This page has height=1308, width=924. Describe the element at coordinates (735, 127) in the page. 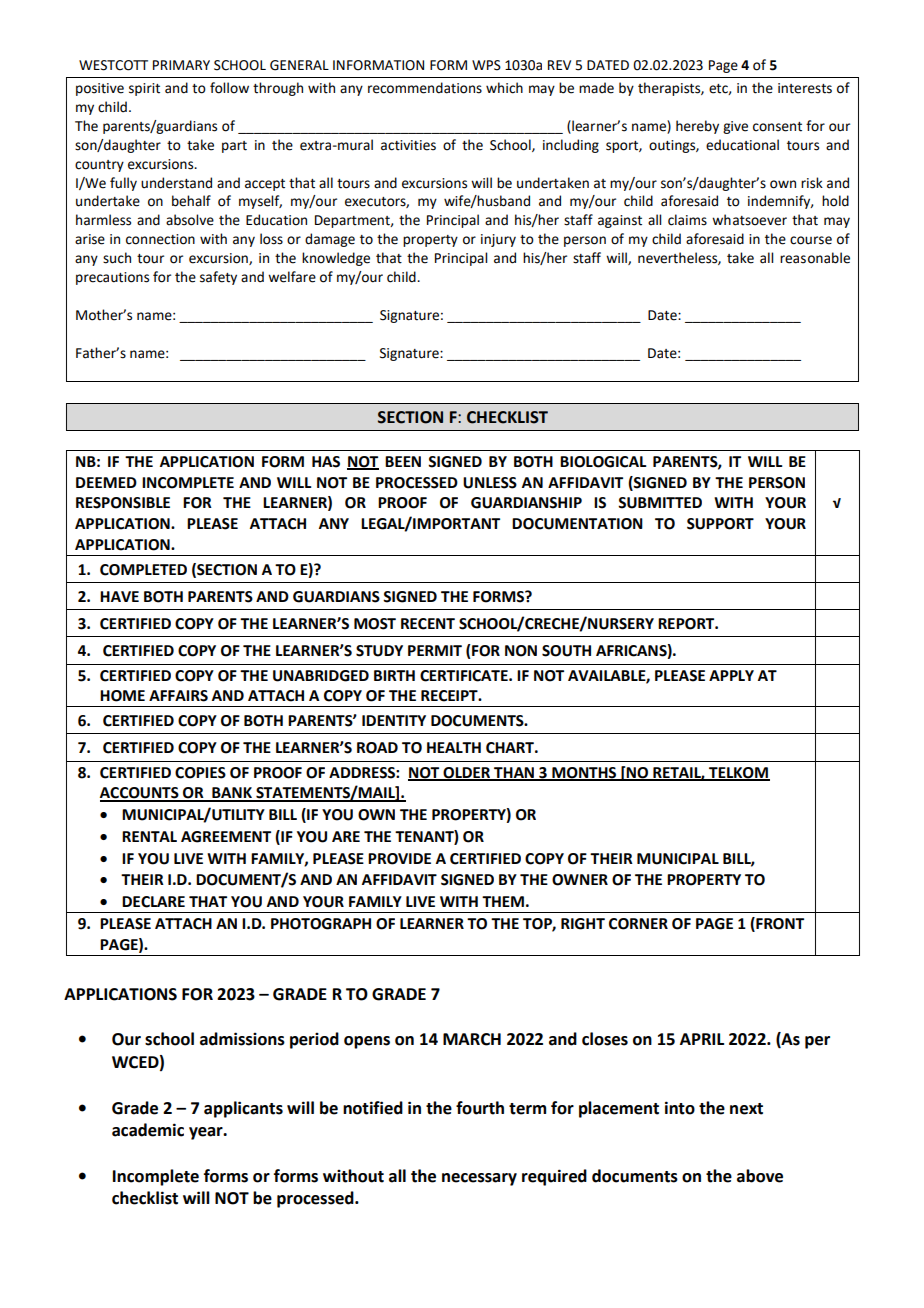

I see `give` at that location.
